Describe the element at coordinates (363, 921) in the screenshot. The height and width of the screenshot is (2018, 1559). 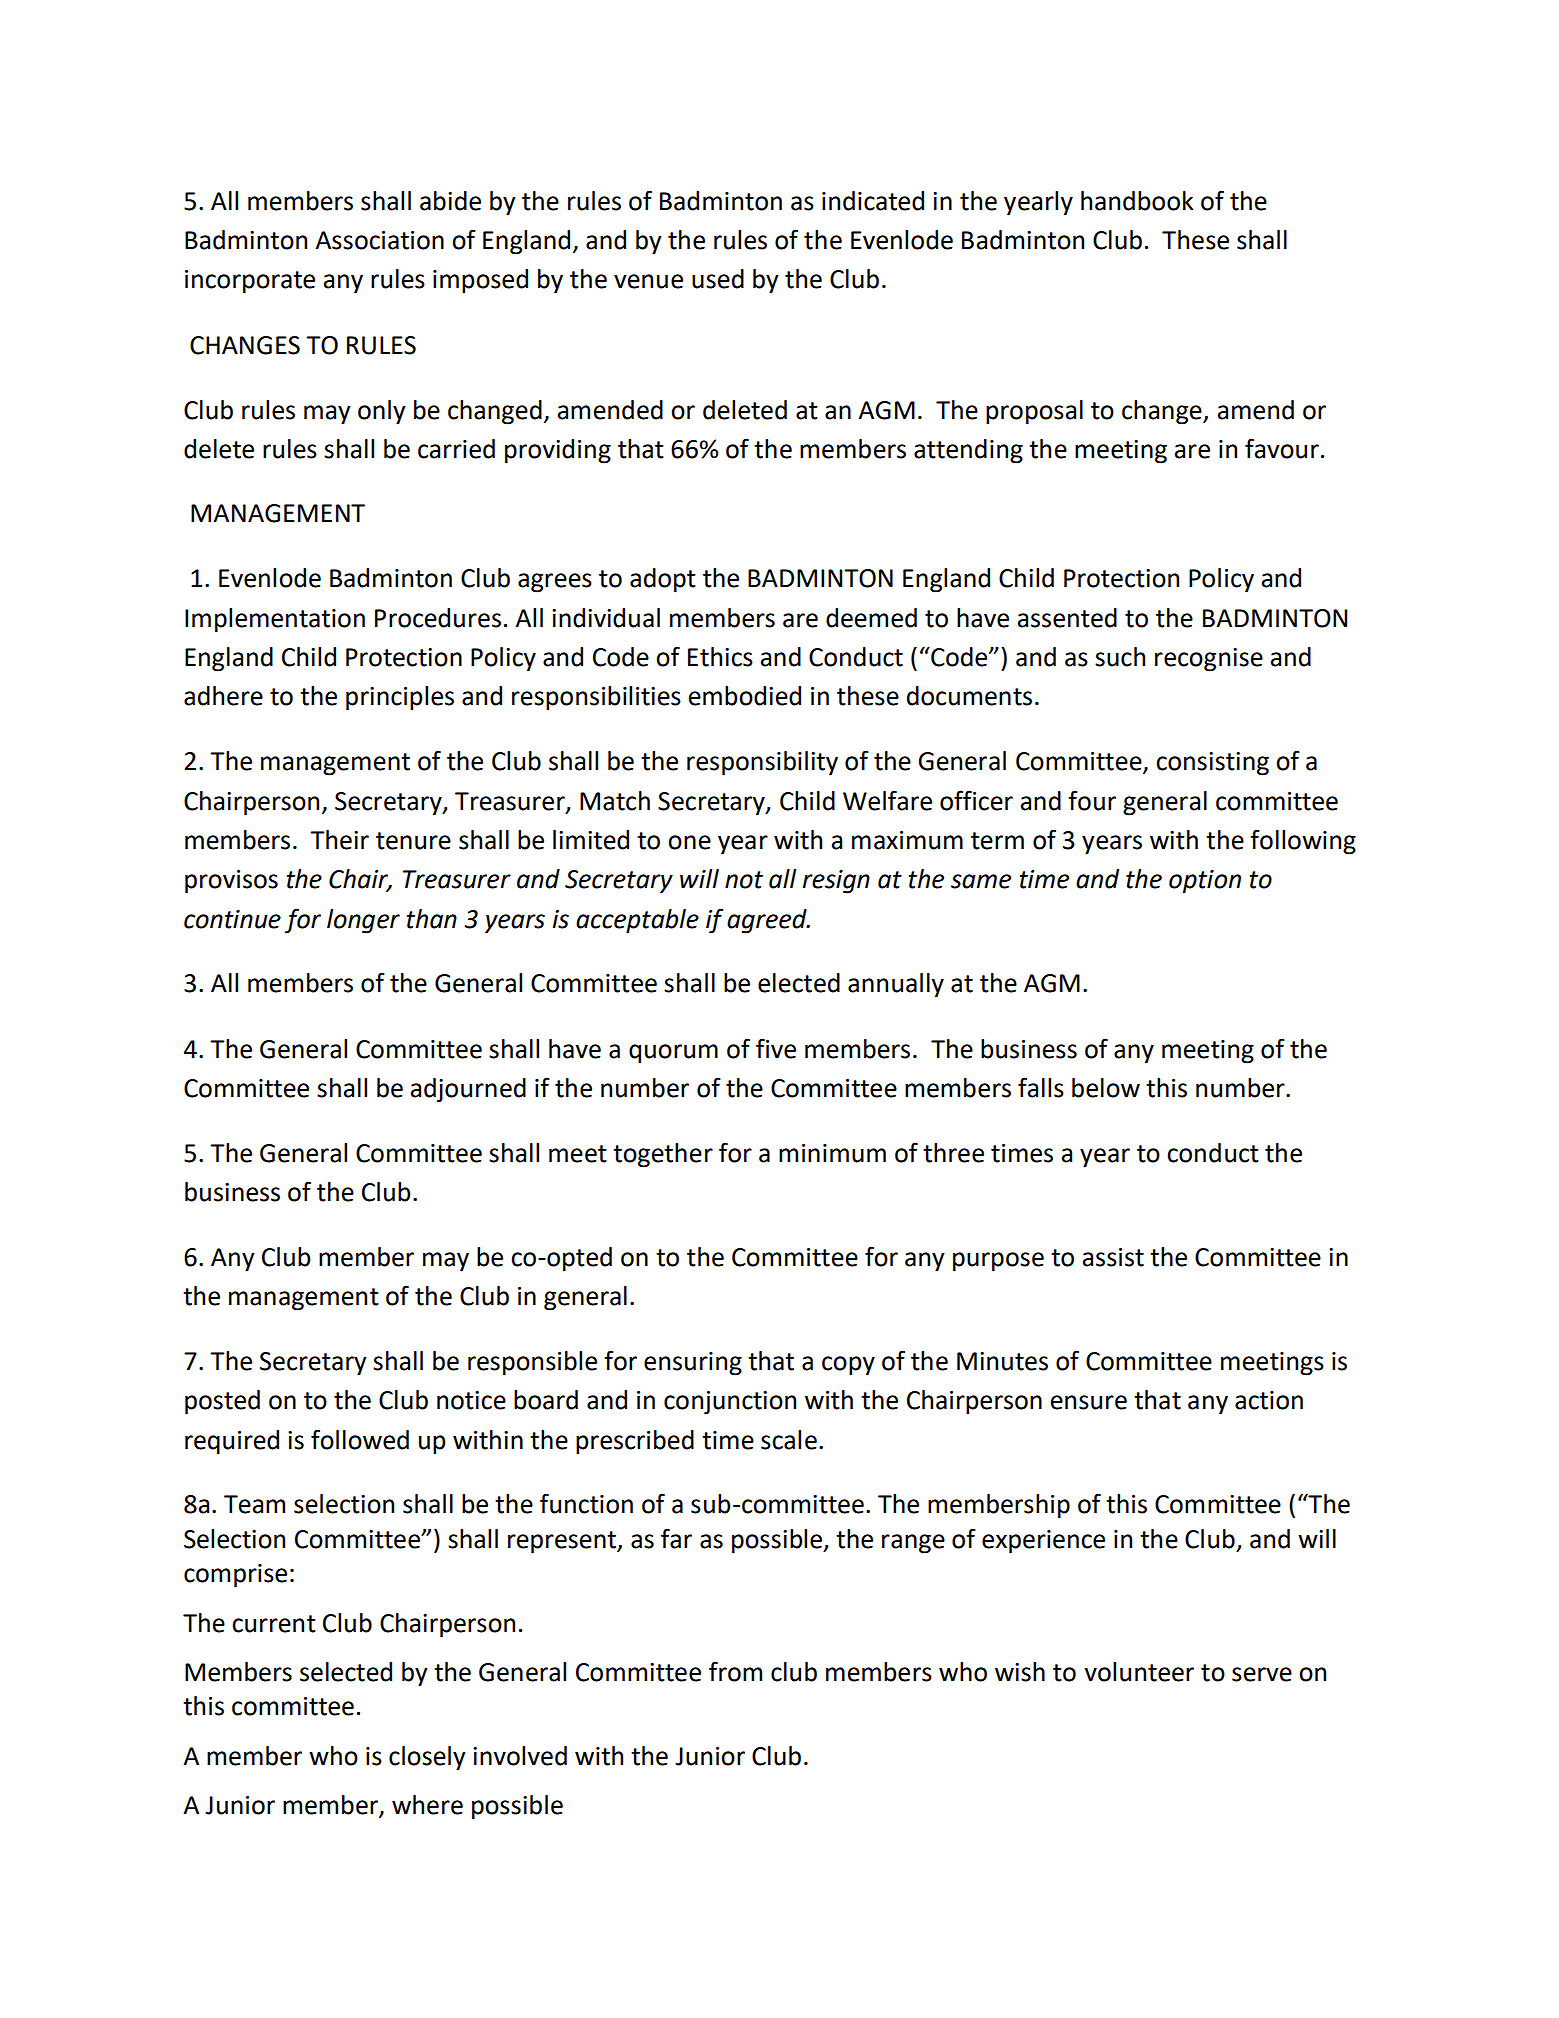
I see `longer` at that location.
